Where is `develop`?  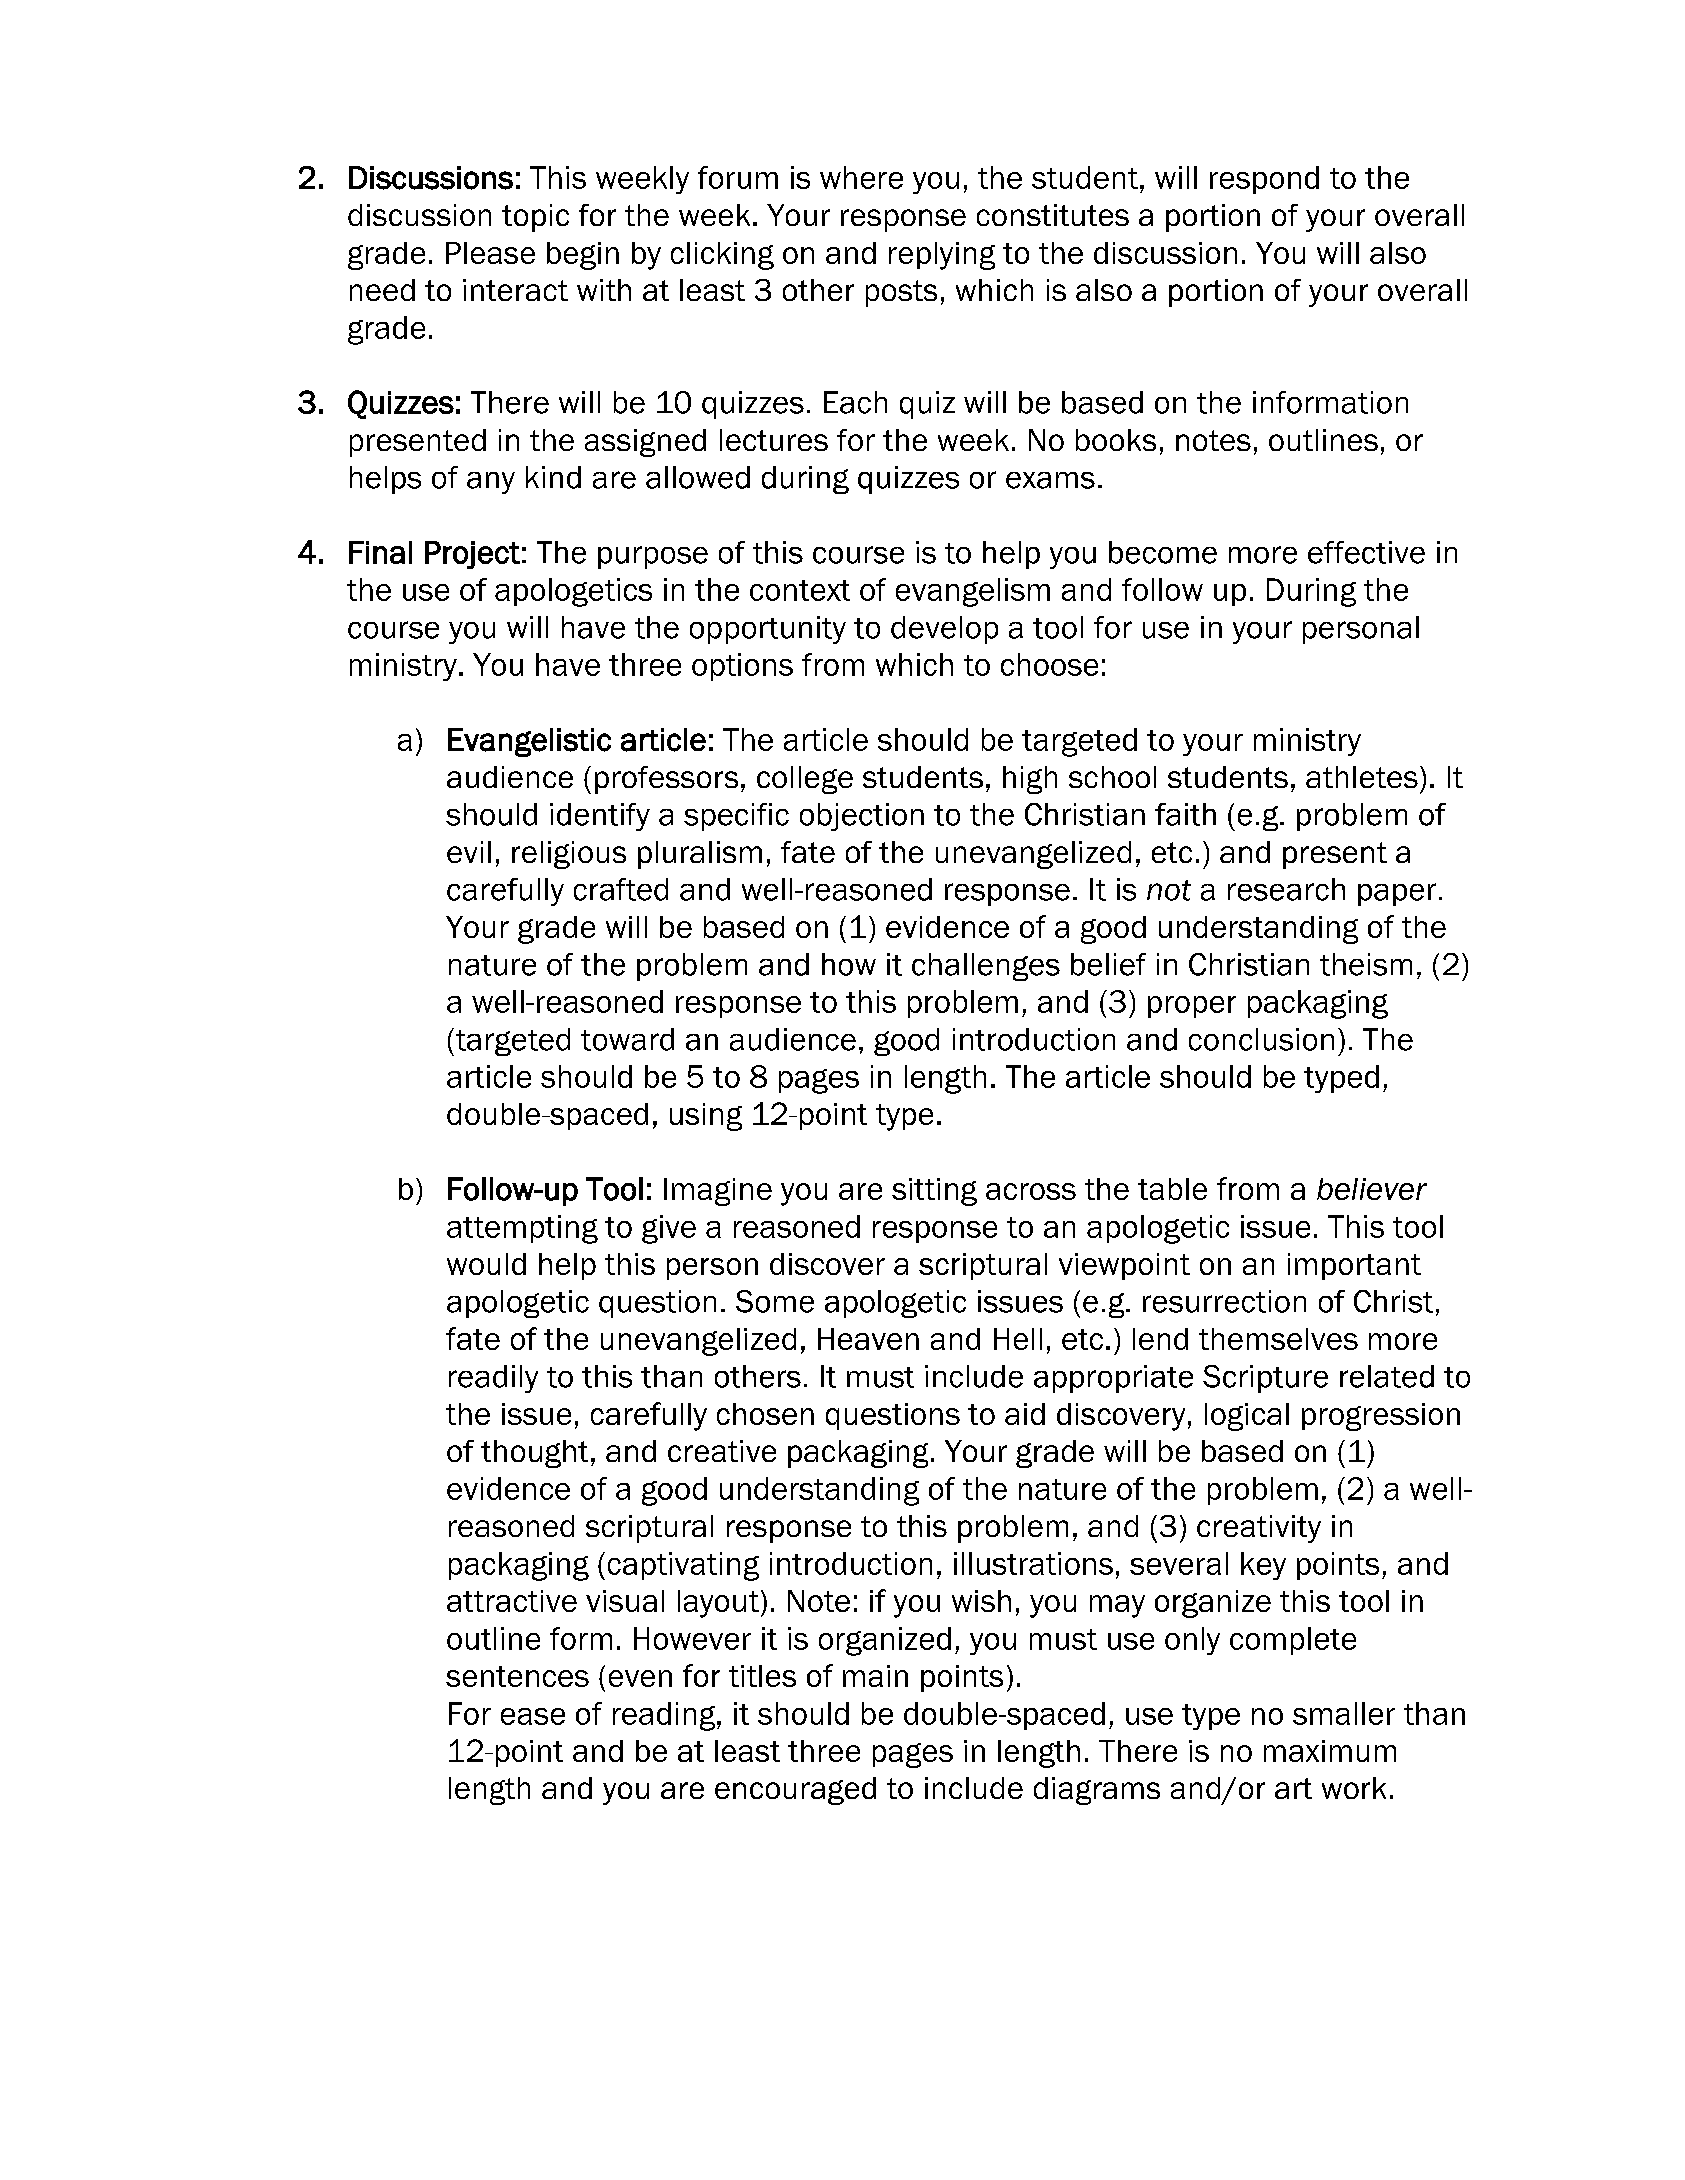 develop is located at coordinates (944, 630).
